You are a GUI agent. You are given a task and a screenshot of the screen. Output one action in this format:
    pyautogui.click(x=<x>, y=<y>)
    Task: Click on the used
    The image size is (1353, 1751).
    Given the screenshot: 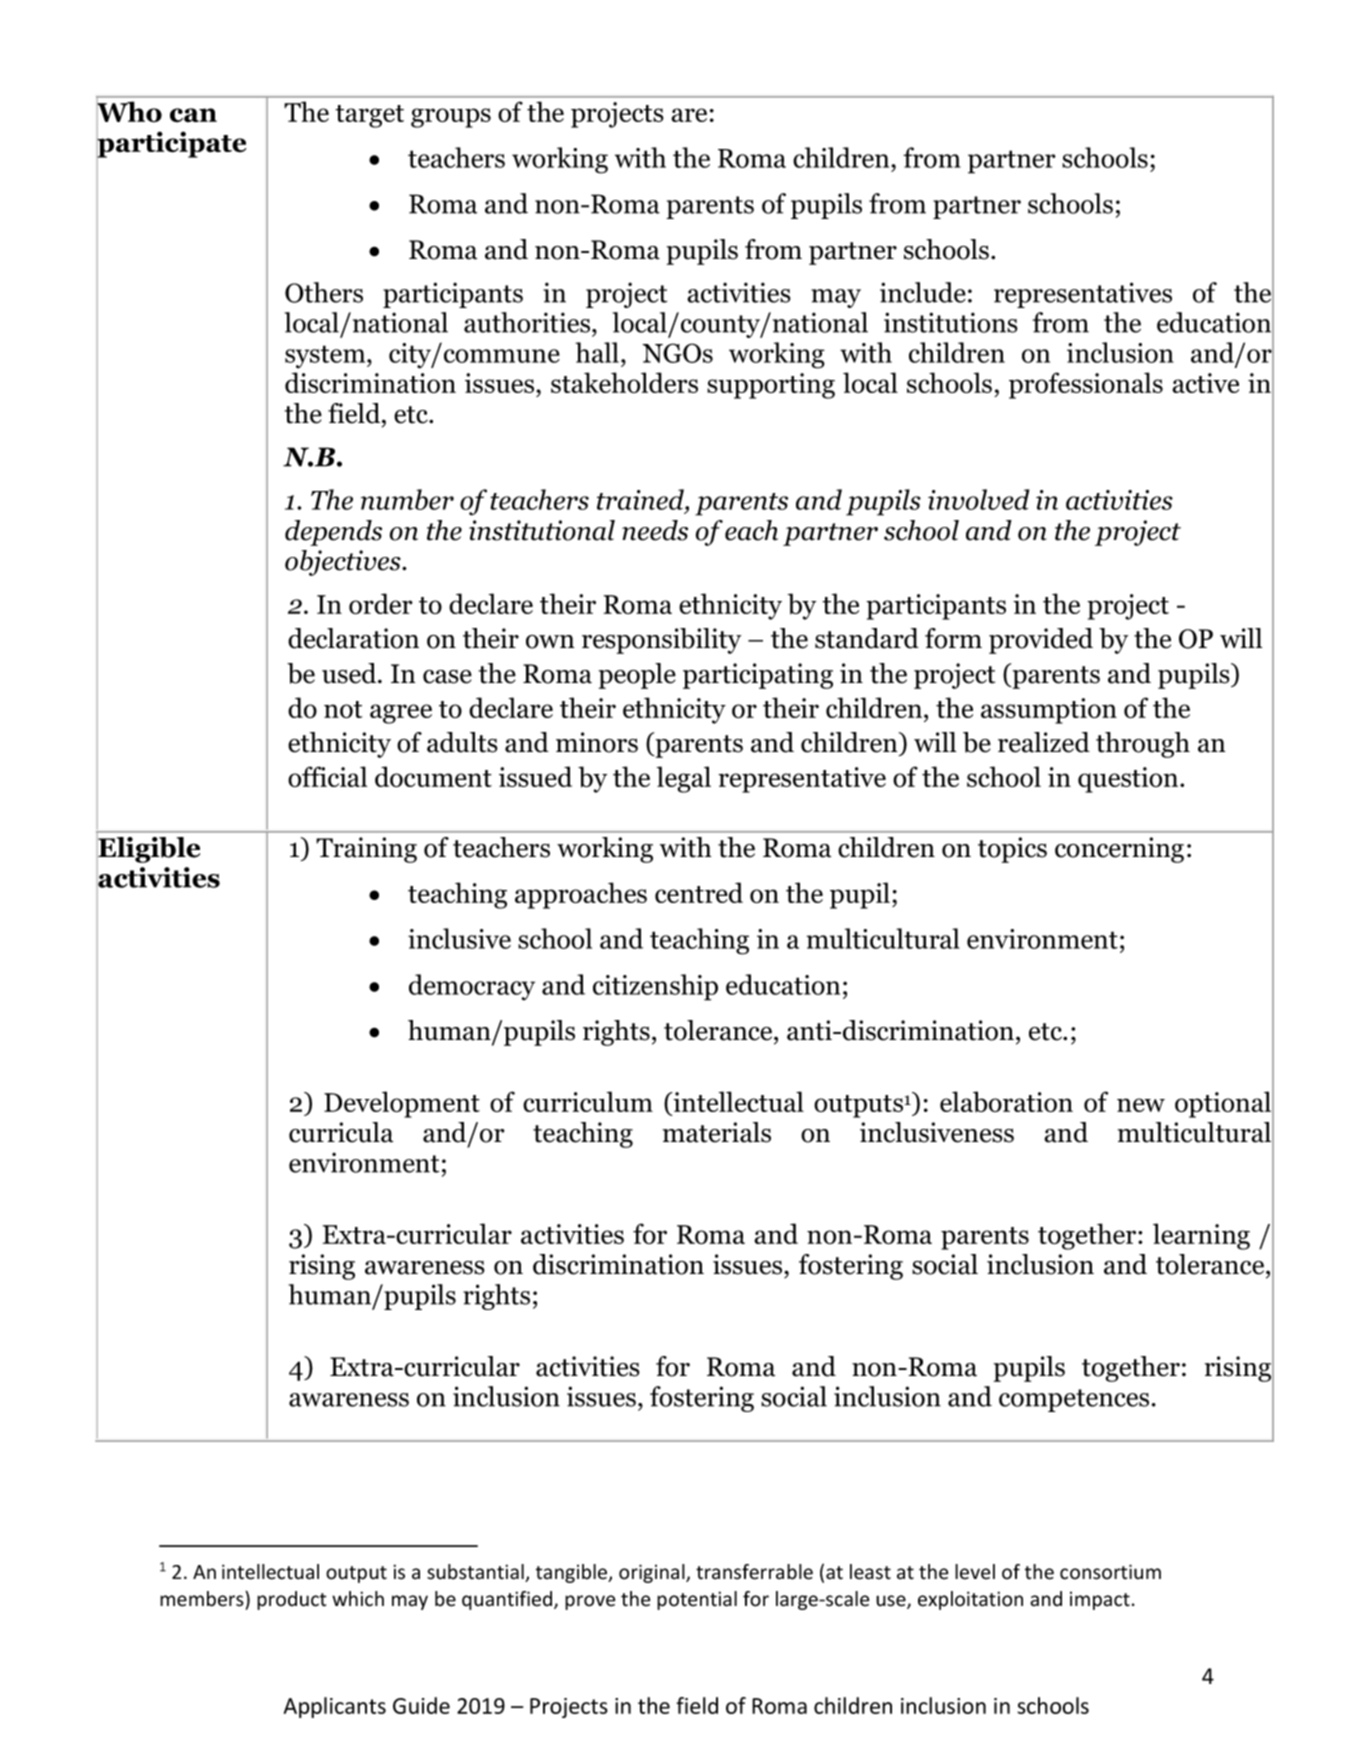 What is the action you would take?
    pyautogui.click(x=350, y=673)
